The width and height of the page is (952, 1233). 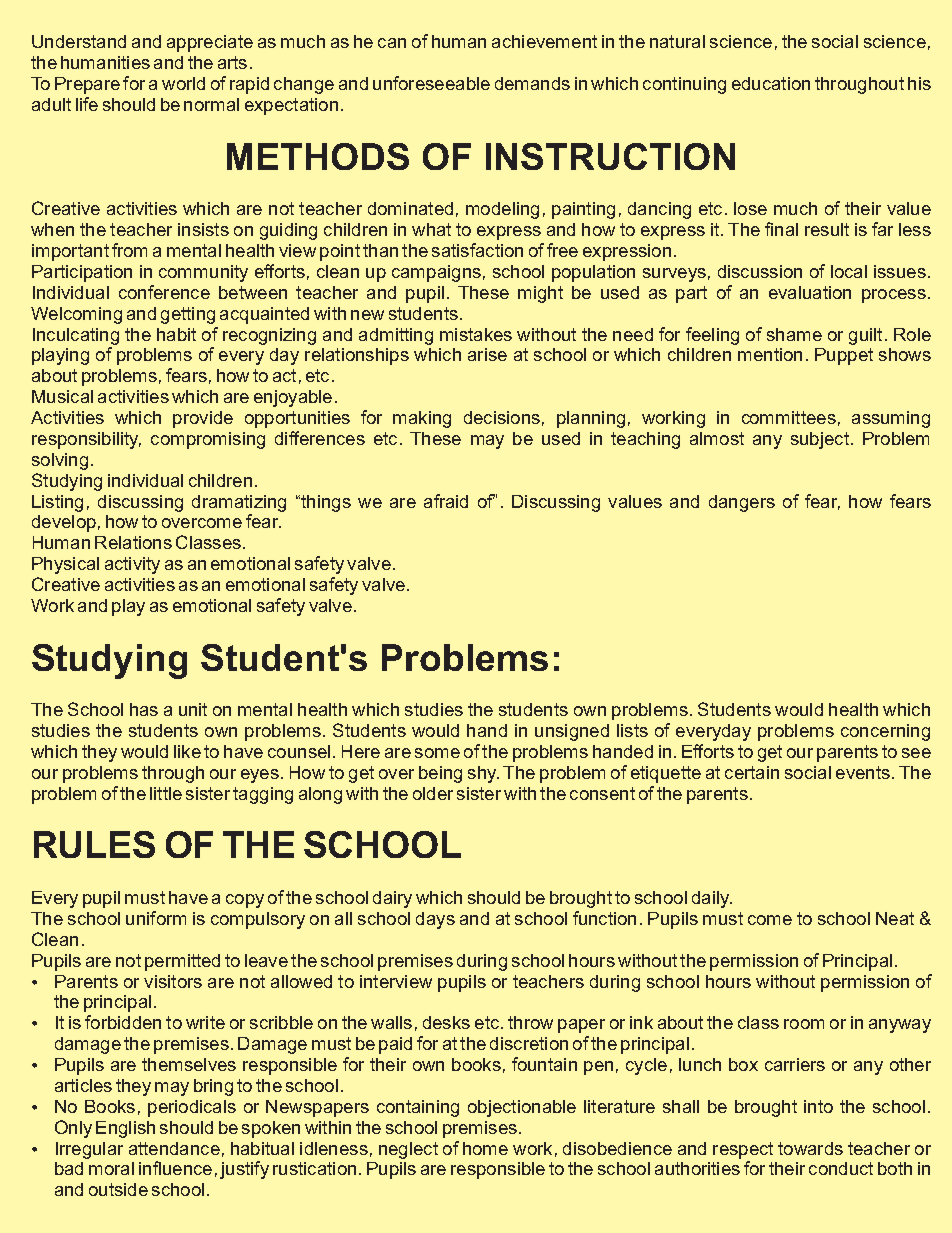 What do you see at coordinates (183, 83) in the page?
I see `world` at bounding box center [183, 83].
